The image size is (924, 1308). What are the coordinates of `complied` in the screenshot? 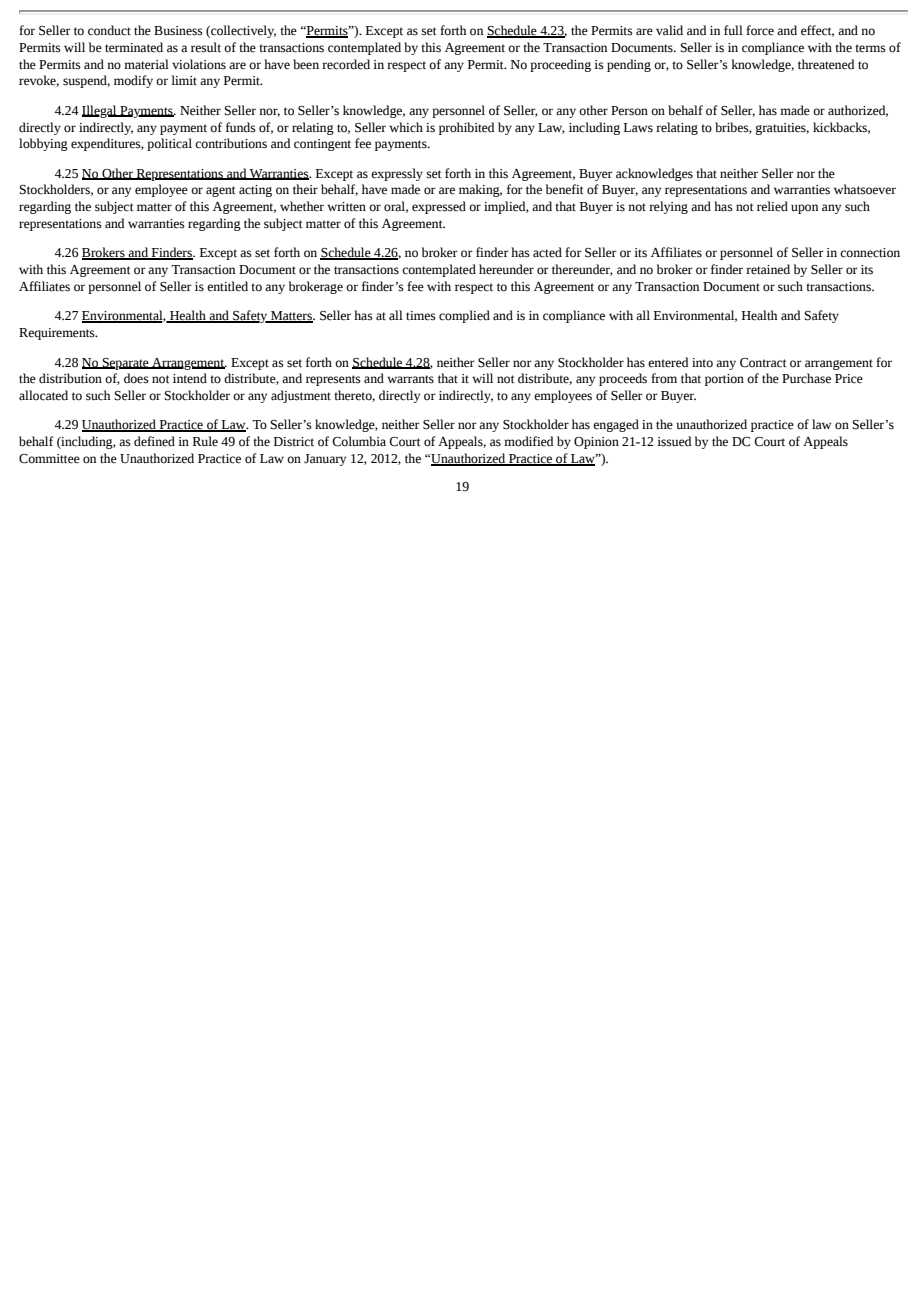 It's located at (464, 316).
